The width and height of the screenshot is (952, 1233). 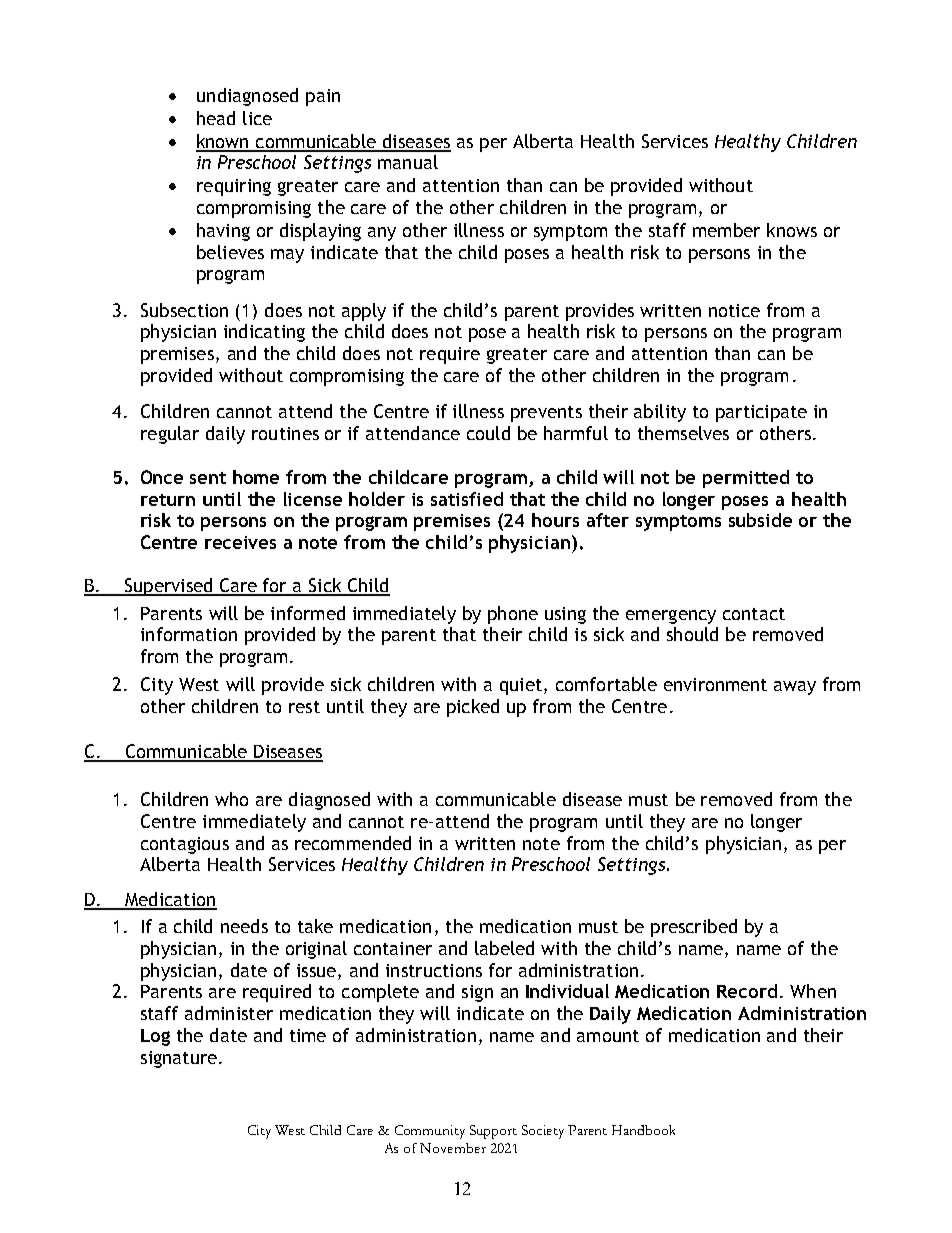 What do you see at coordinates (493, 1132) in the screenshot?
I see `Support` at bounding box center [493, 1132].
